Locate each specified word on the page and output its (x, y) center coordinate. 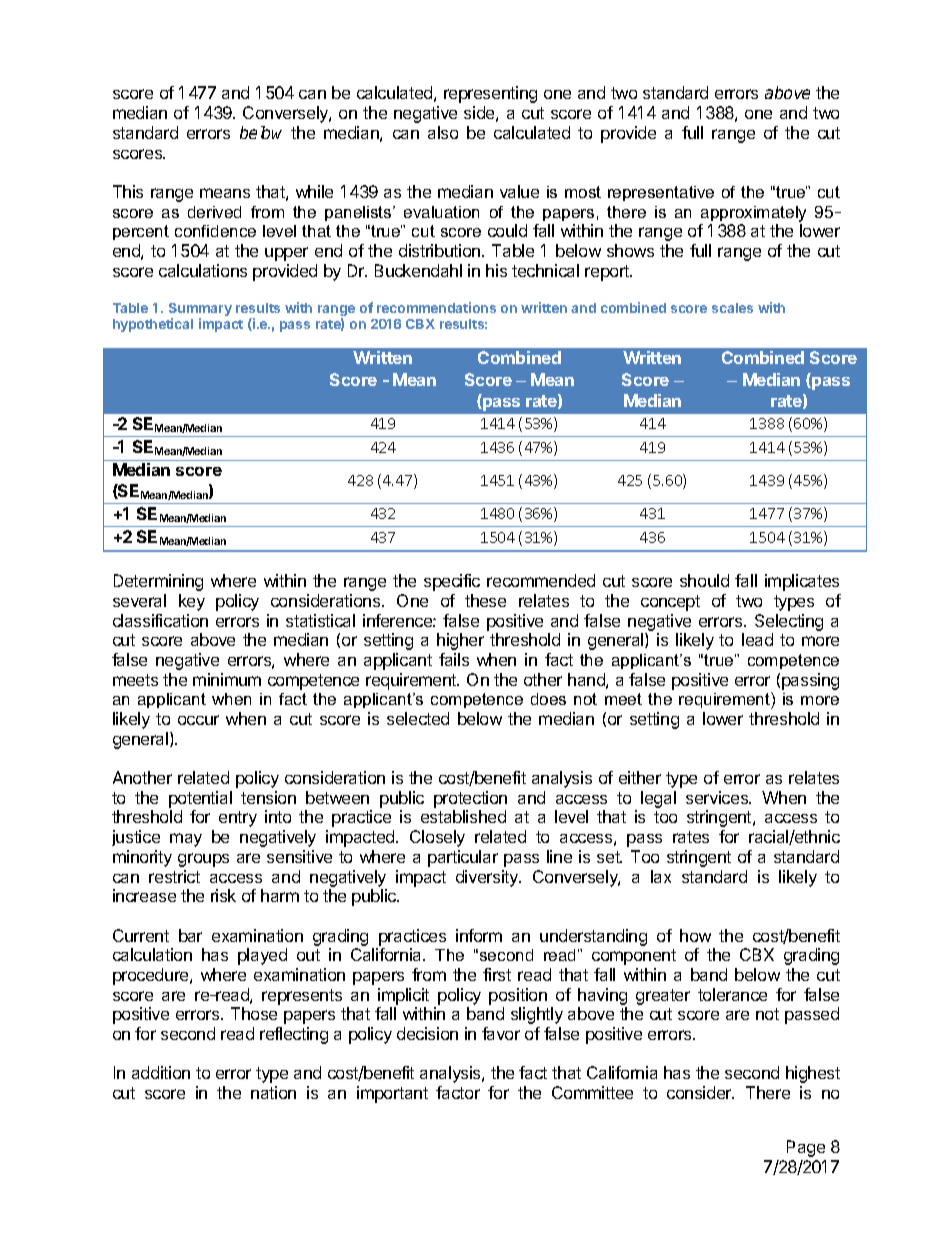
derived (214, 212)
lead (757, 639)
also (443, 132)
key (192, 602)
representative (661, 193)
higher (460, 641)
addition (161, 1072)
